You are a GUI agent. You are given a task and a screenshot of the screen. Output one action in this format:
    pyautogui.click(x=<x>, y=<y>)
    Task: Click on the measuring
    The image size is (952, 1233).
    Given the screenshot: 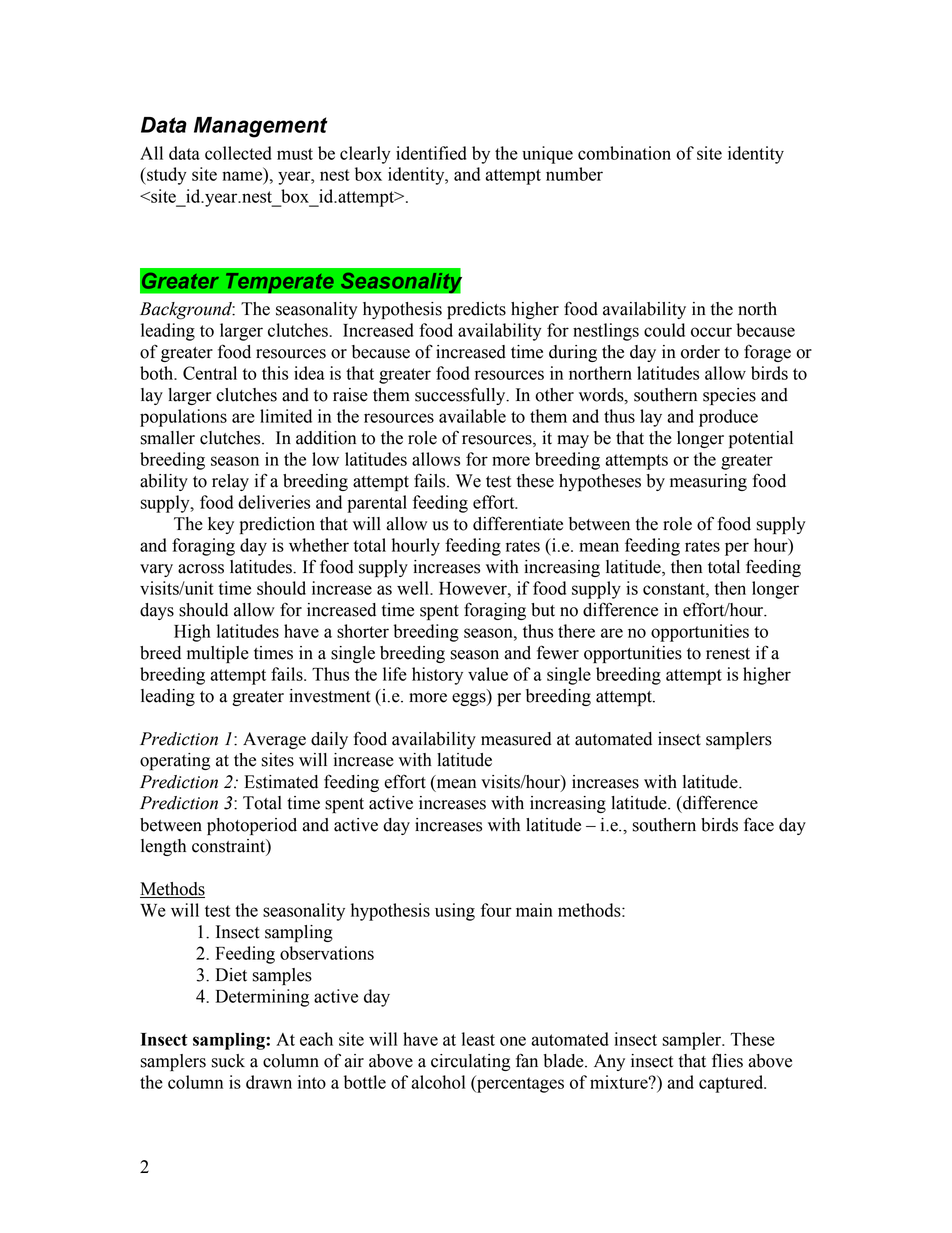 What is the action you would take?
    pyautogui.click(x=708, y=482)
